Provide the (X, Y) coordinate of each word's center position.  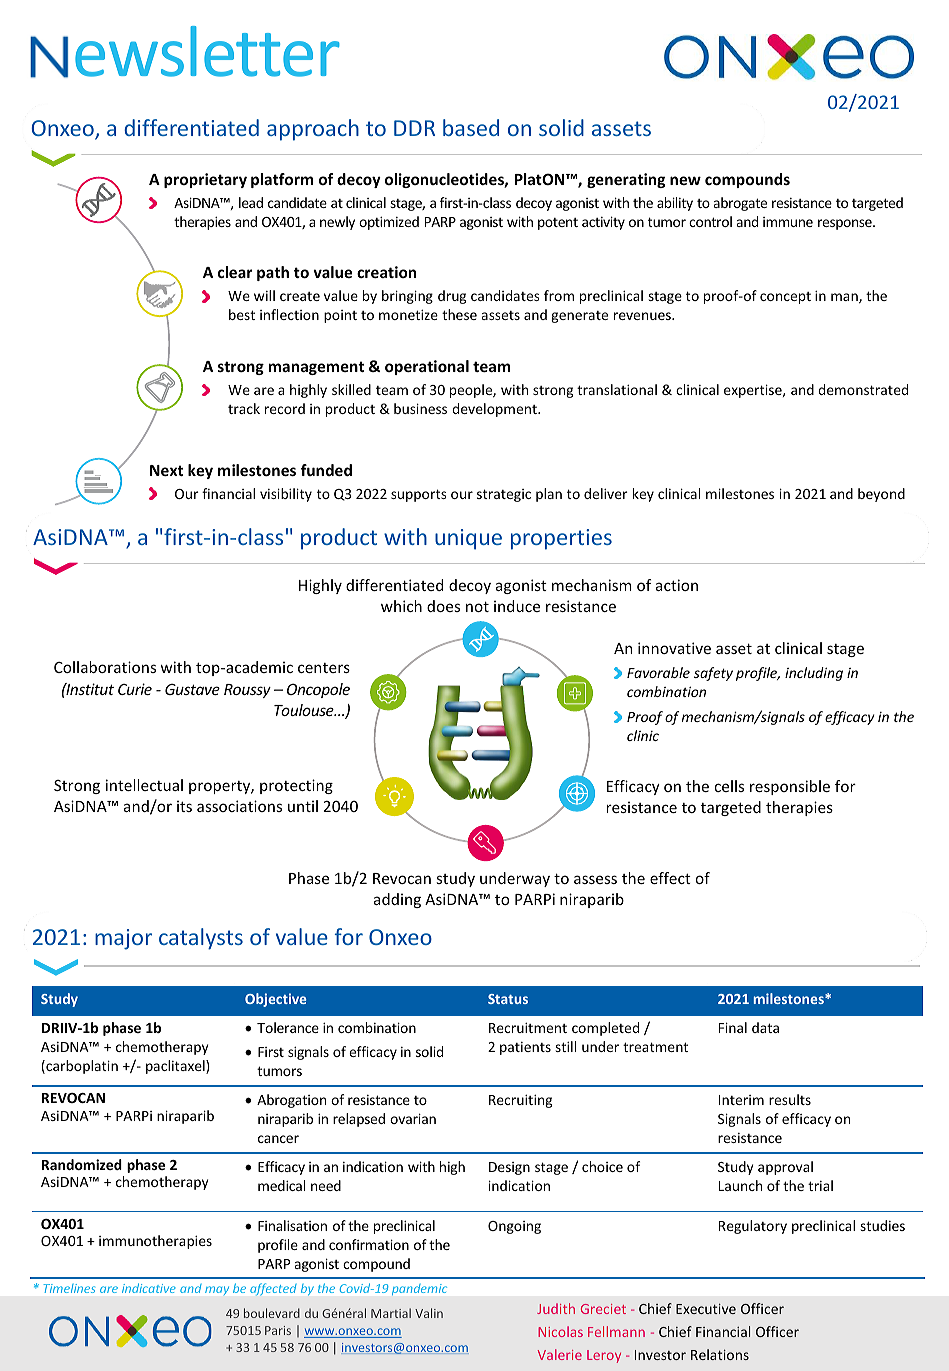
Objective (276, 1000)
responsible (790, 787)
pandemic (419, 1289)
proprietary (205, 180)
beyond (881, 495)
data (765, 1027)
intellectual (144, 785)
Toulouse (305, 710)
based (471, 127)
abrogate (740, 204)
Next (166, 470)
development (495, 410)
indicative (148, 1288)
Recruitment (528, 1027)
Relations (720, 1354)
